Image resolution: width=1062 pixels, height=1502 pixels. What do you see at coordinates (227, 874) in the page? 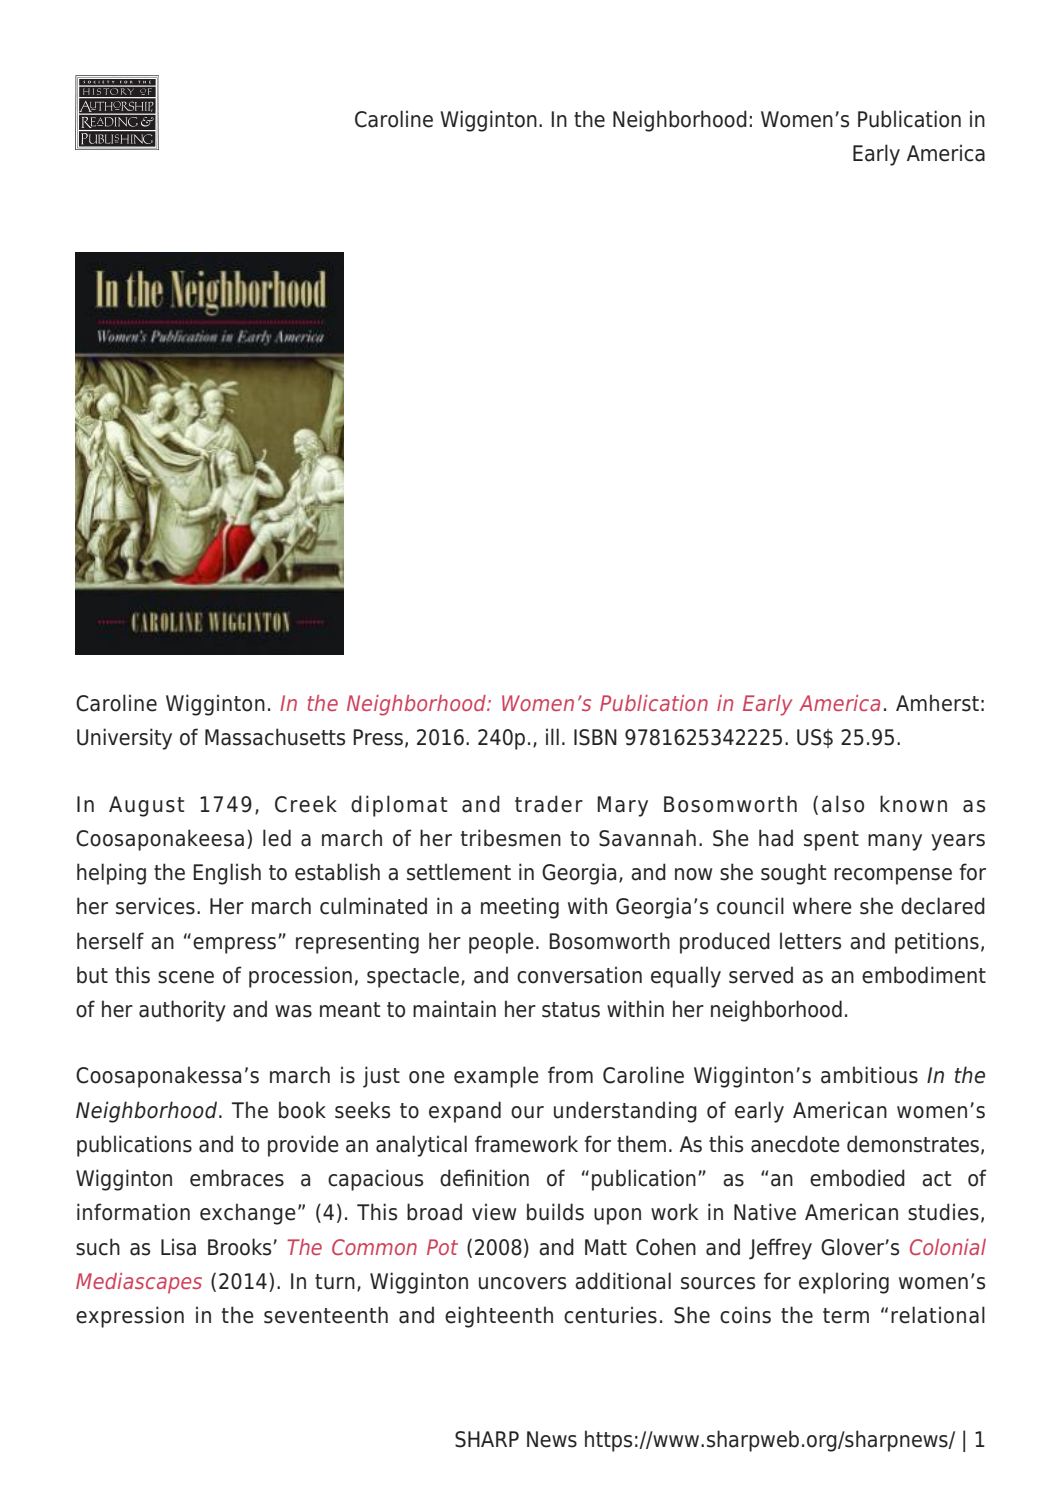
I see `English` at bounding box center [227, 874].
